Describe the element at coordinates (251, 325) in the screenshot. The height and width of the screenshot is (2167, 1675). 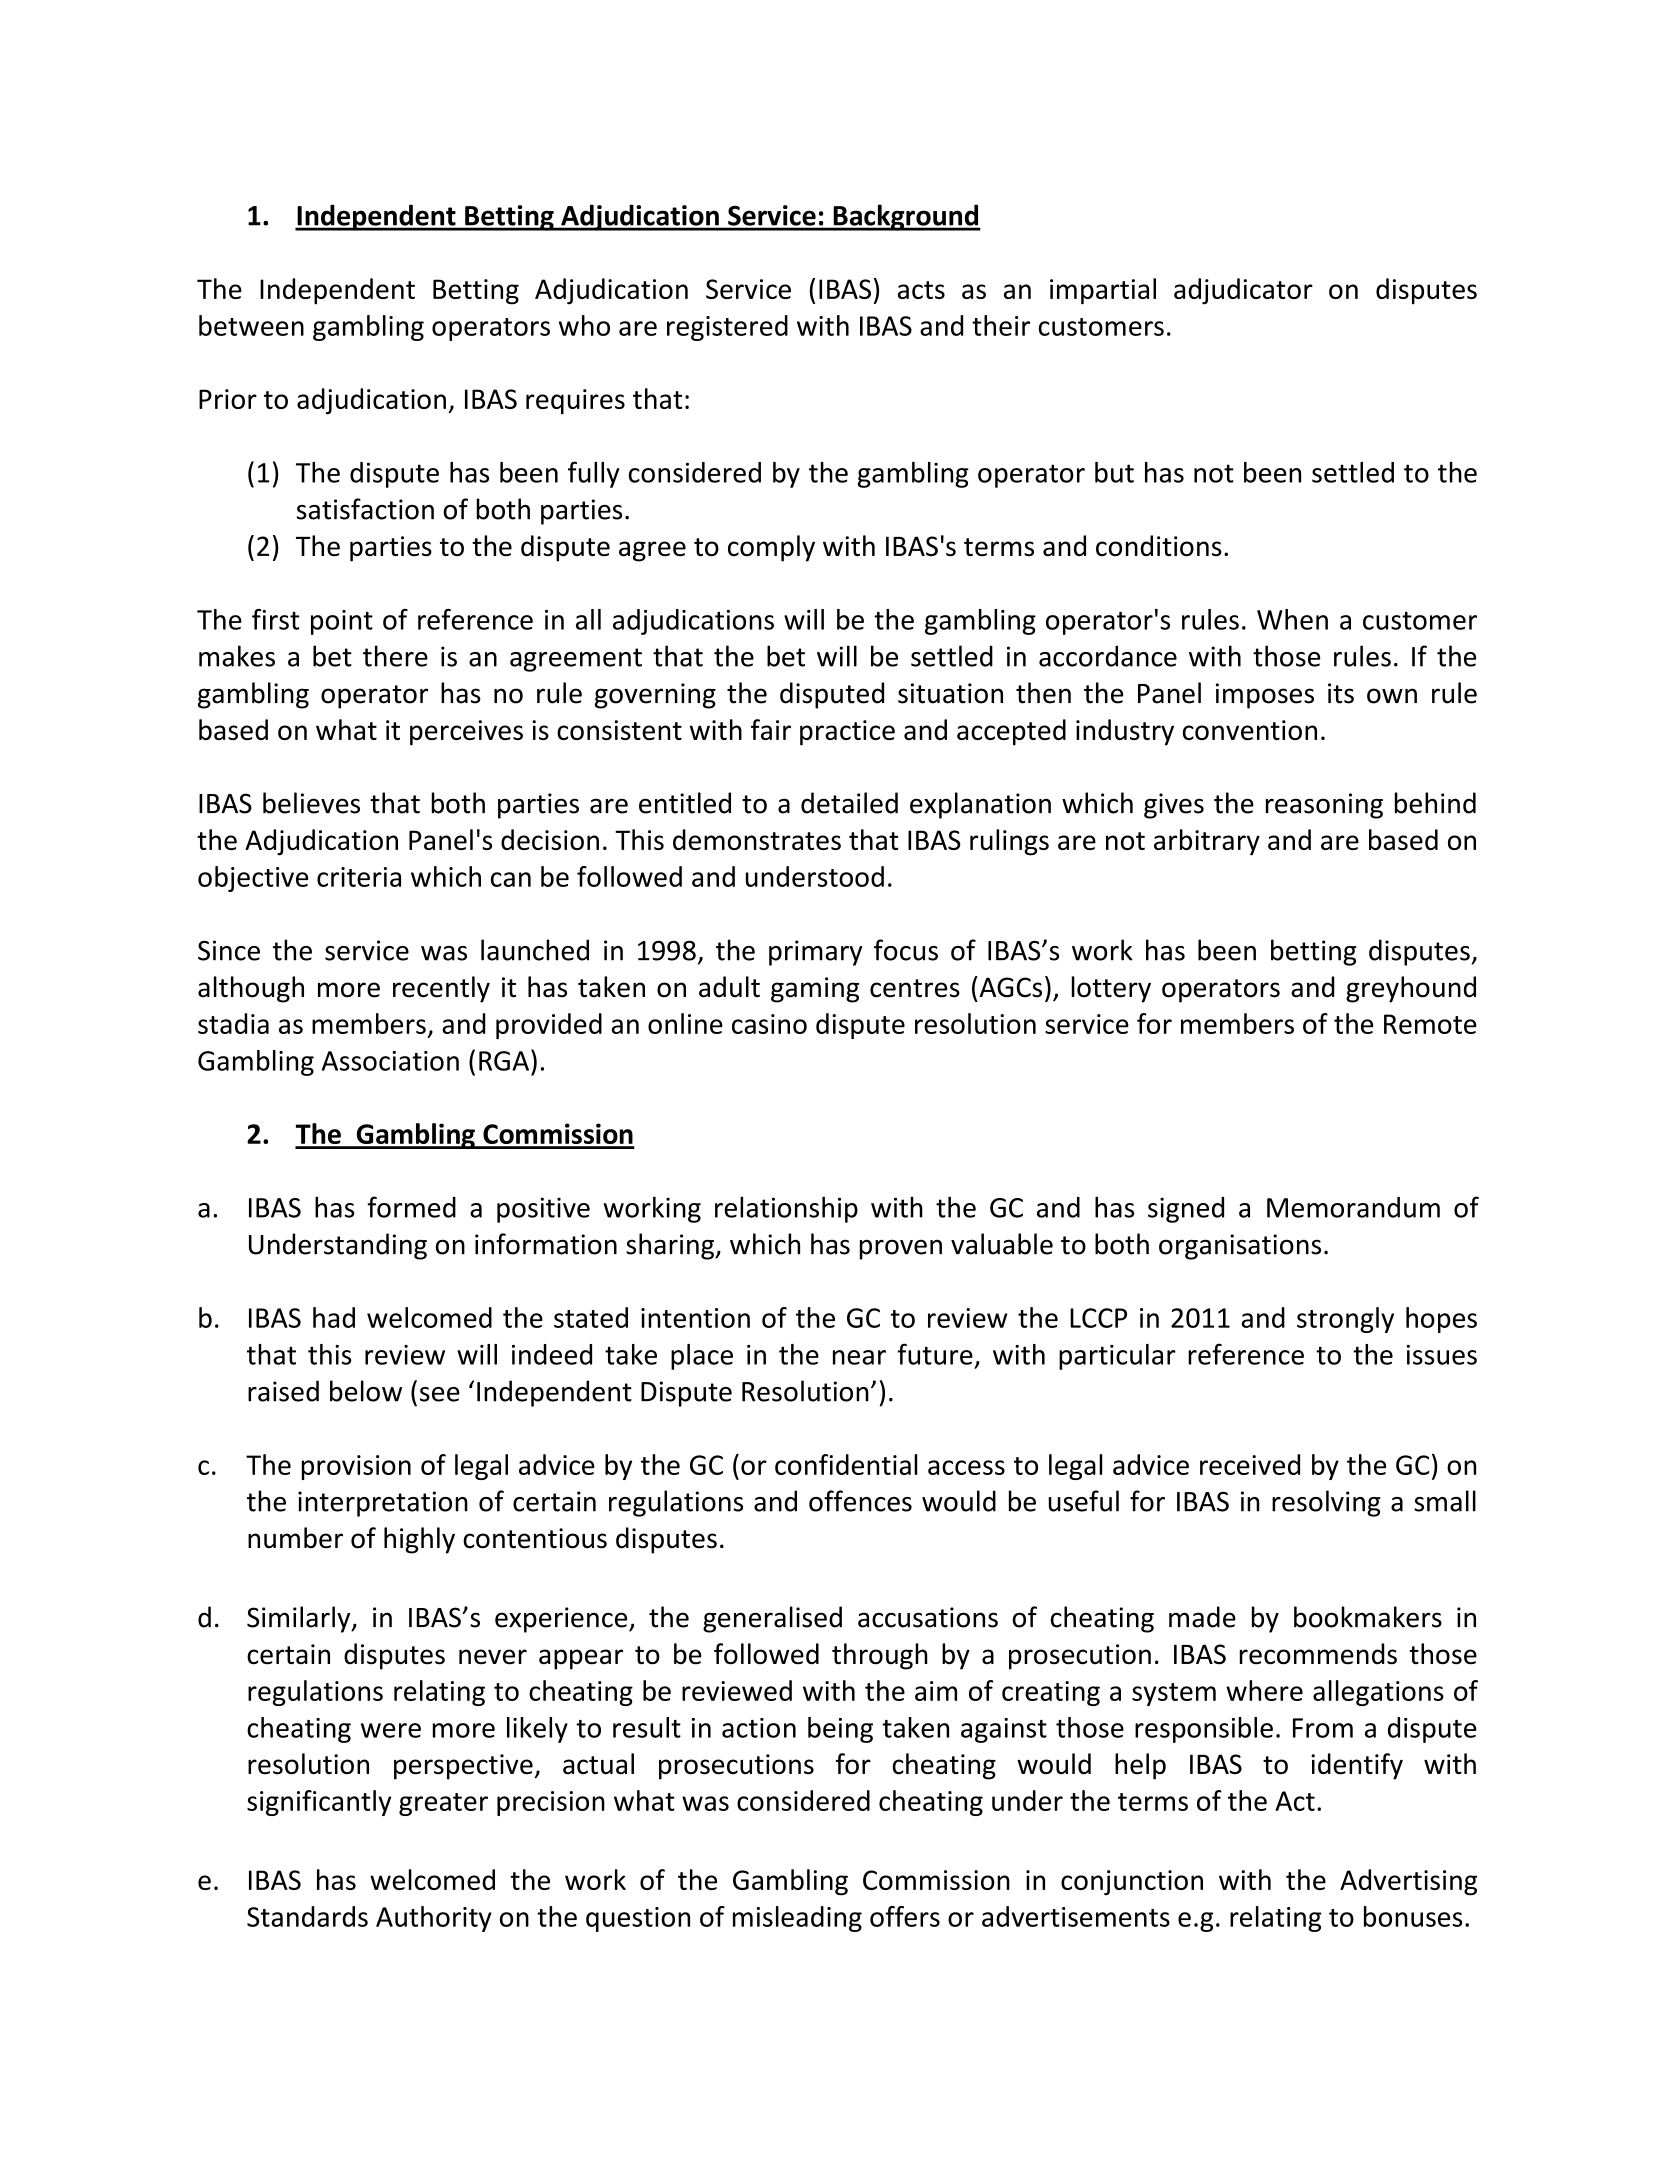
I see `between` at that location.
